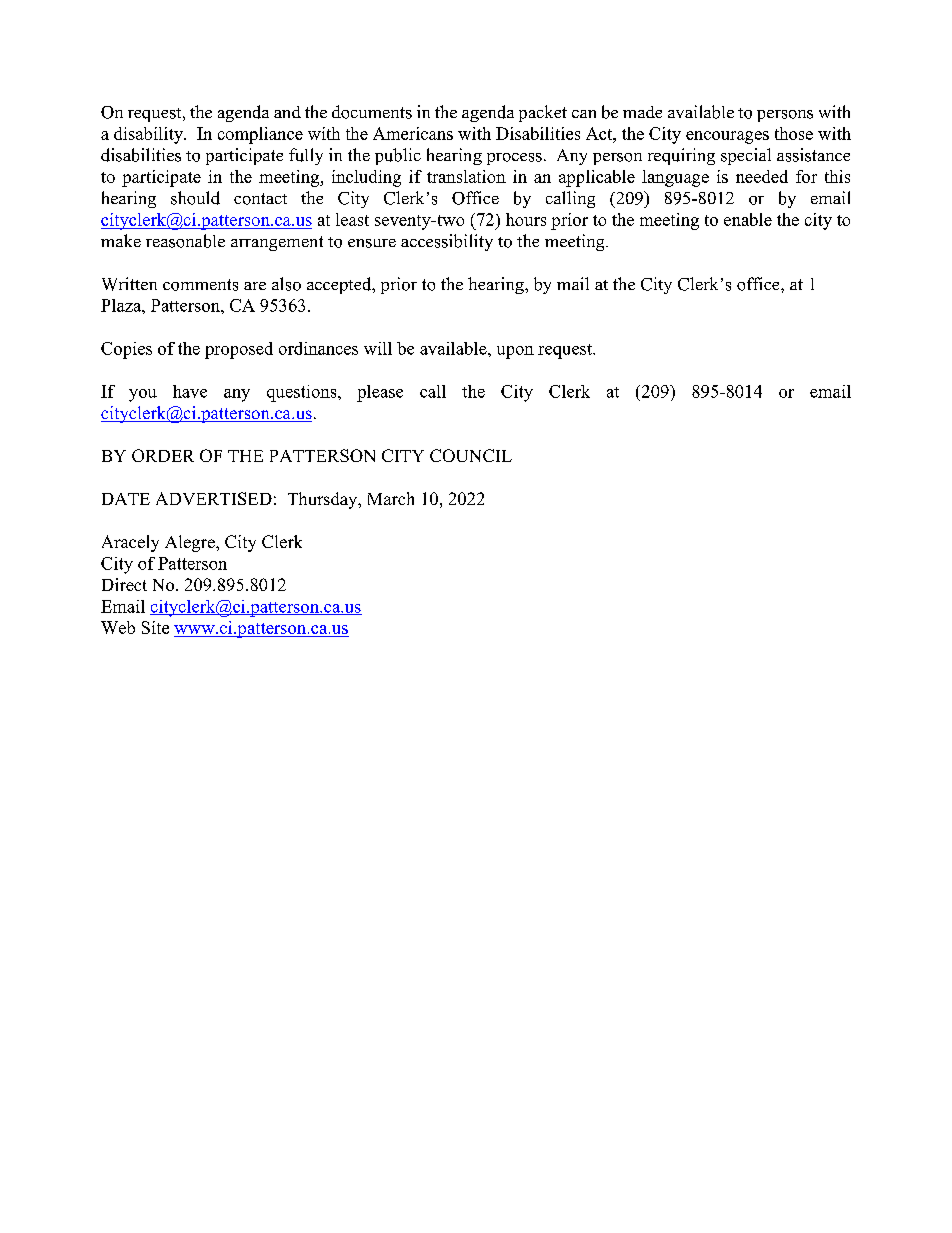 The image size is (952, 1233). What do you see at coordinates (471, 455) in the screenshot?
I see `COUNCIL` at bounding box center [471, 455].
